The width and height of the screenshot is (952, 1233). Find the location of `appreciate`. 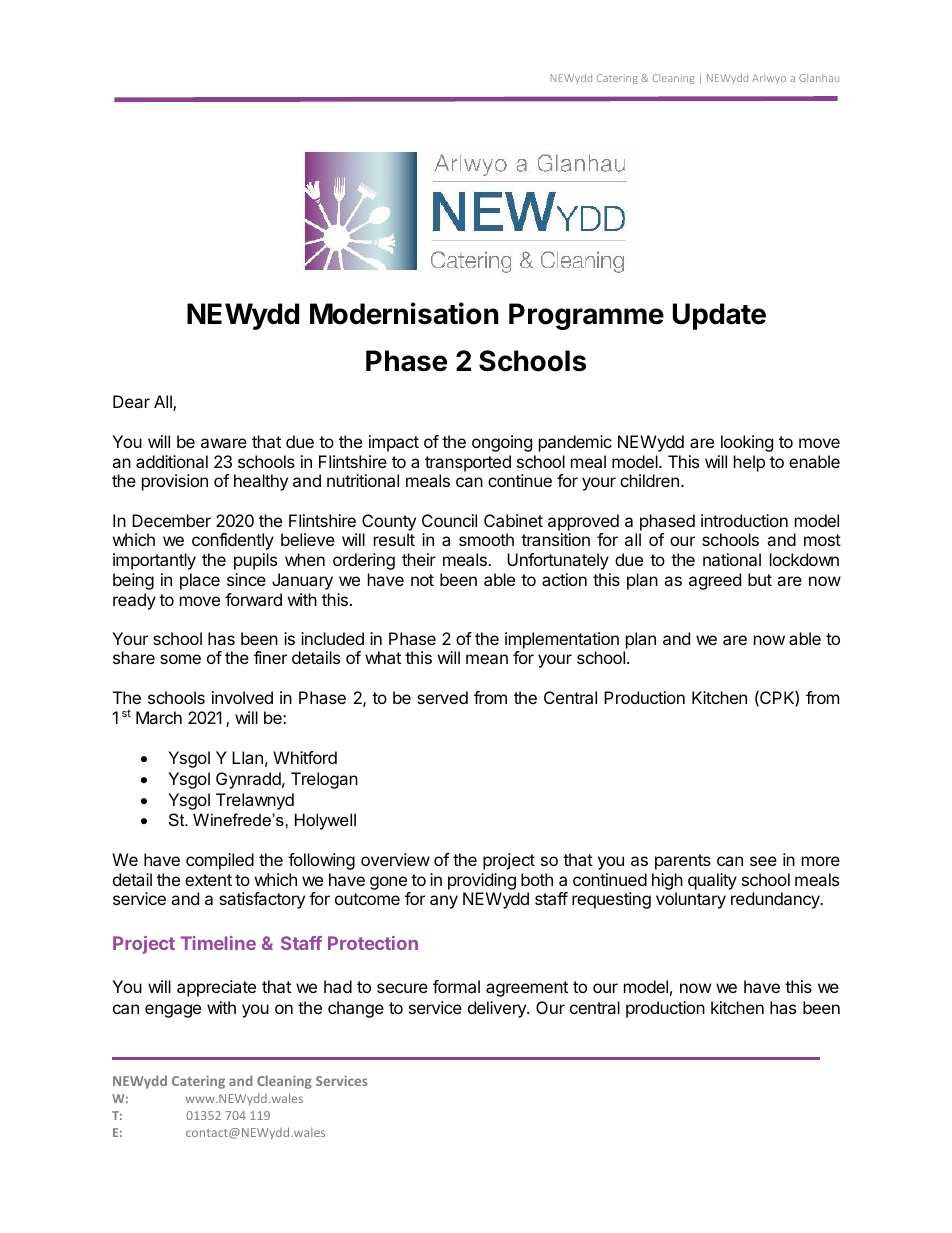

appreciate is located at coordinates (216, 988).
